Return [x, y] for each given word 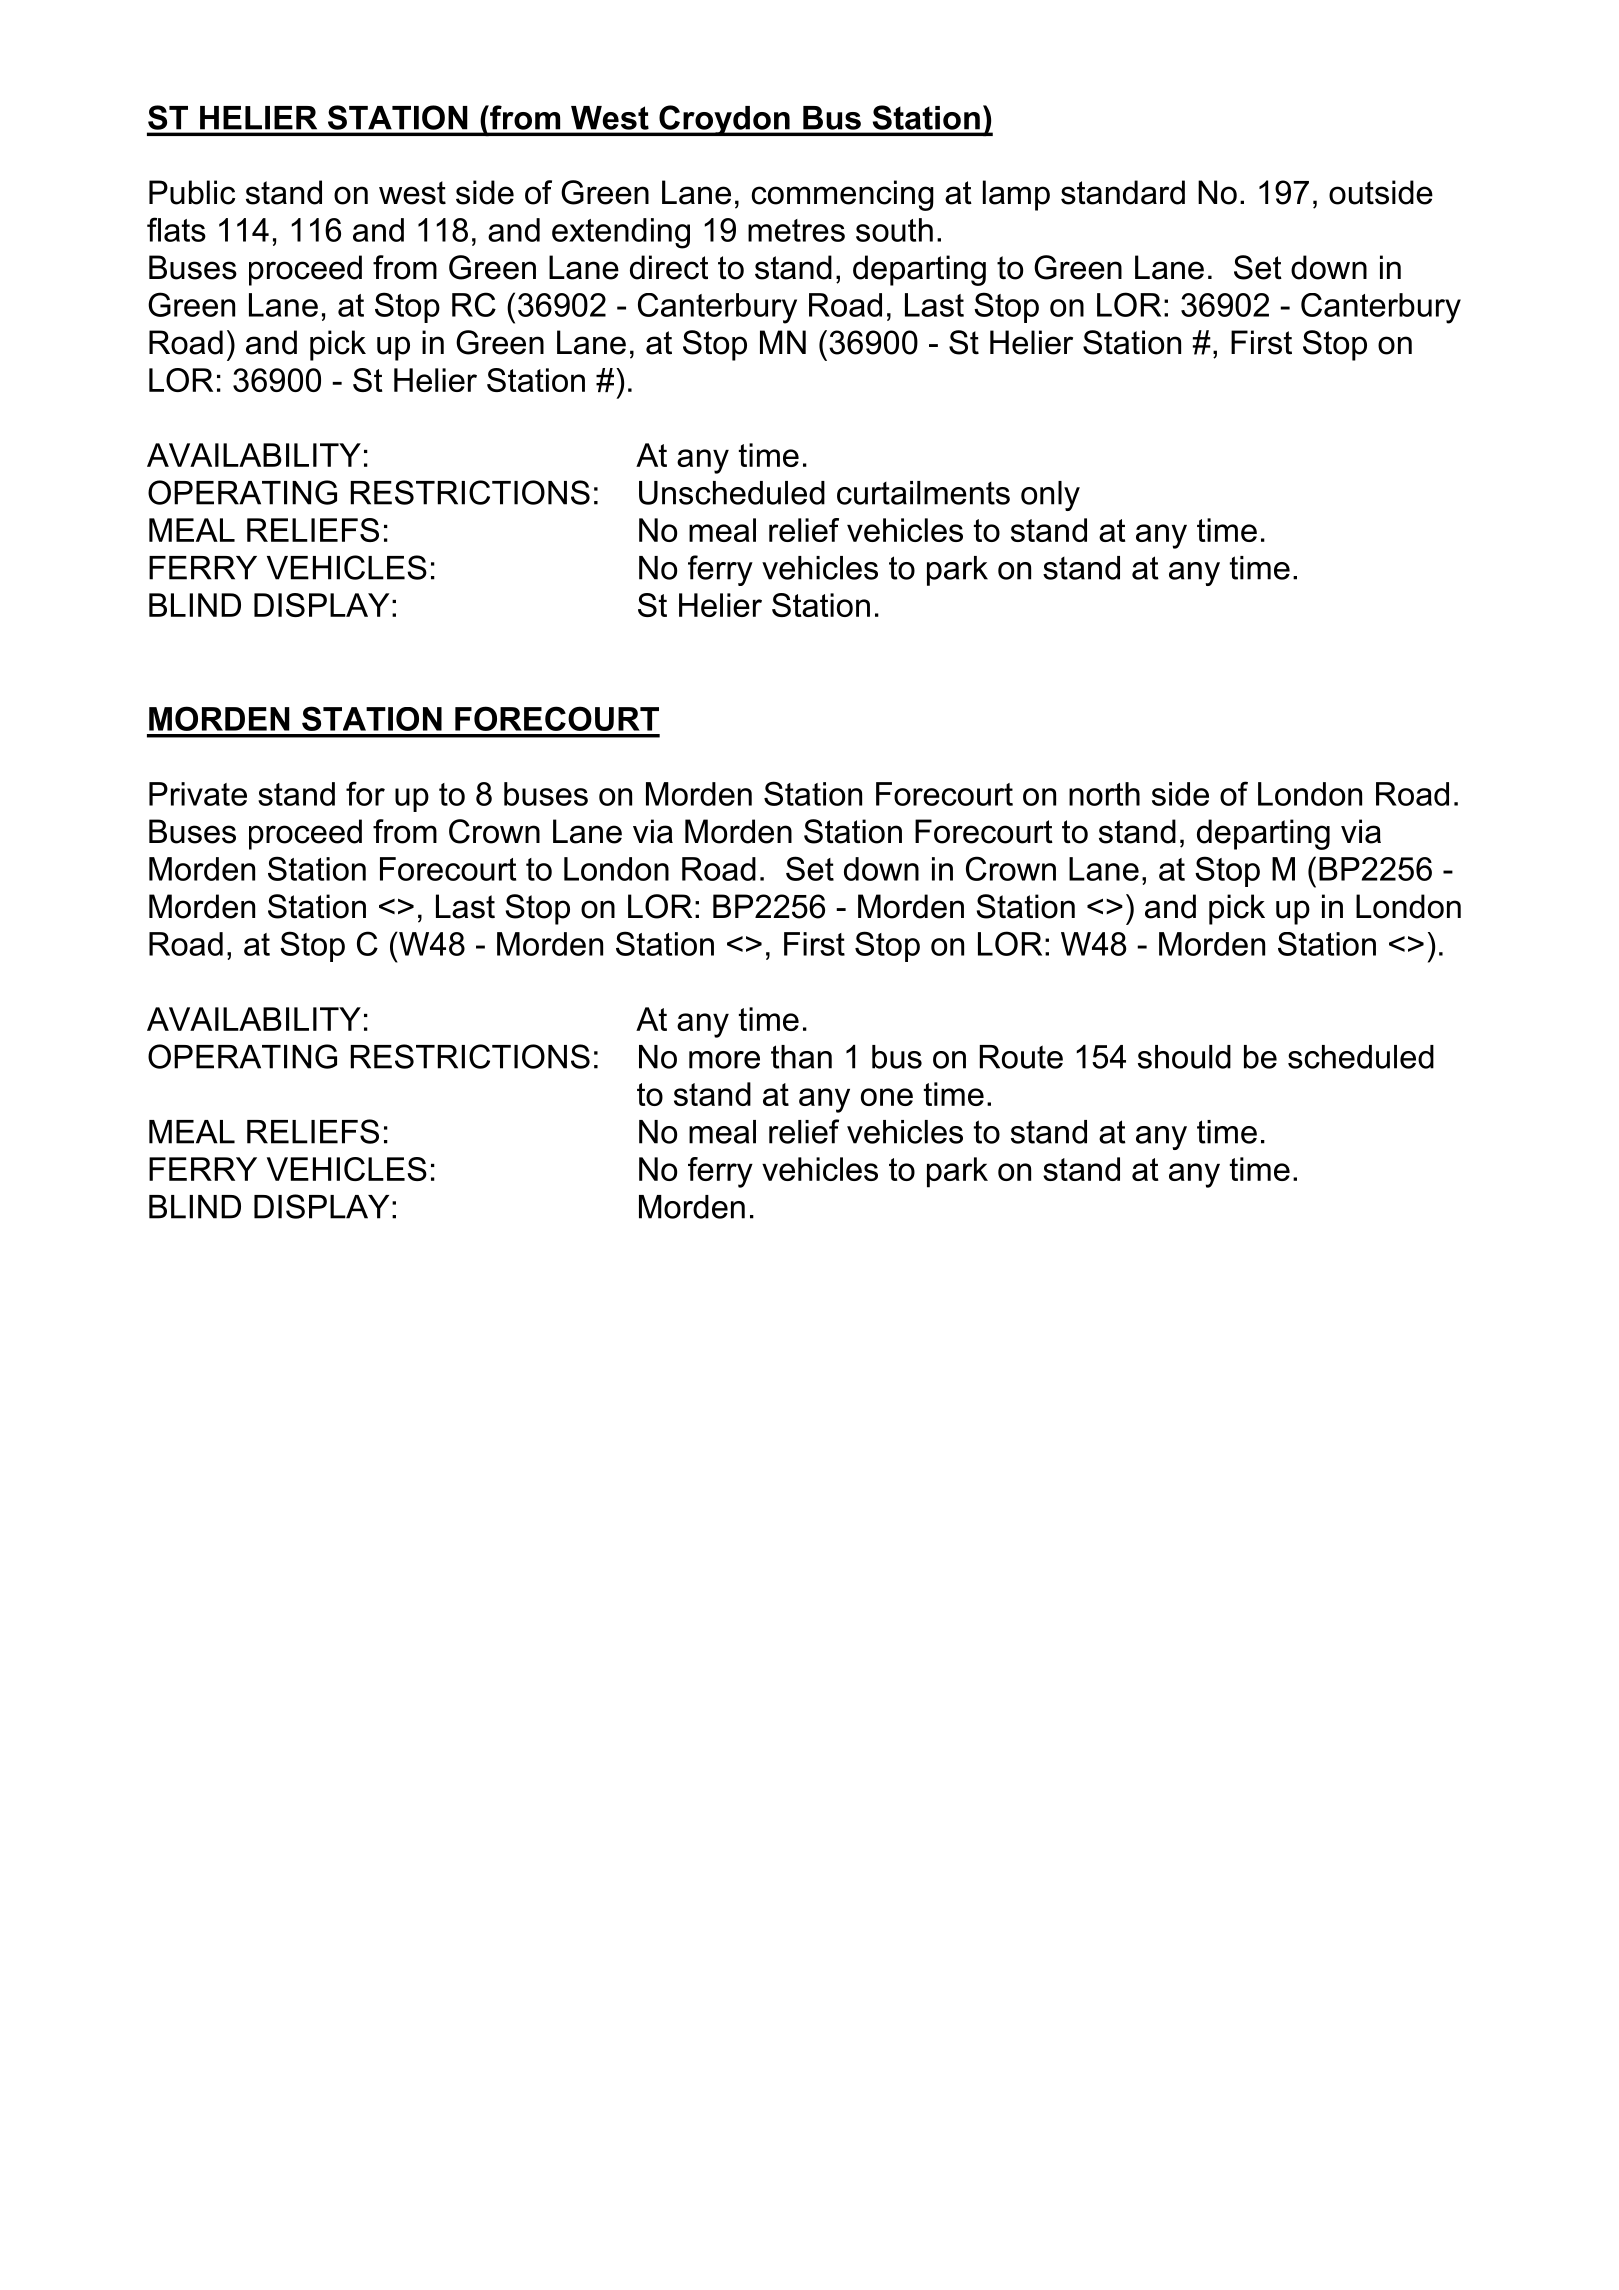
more [724, 1060]
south [894, 230]
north [1104, 794]
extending [621, 233]
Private [198, 794]
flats [176, 229]
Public [192, 192]
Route [1021, 1057]
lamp [1016, 195]
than [801, 1057]
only [1050, 496]
